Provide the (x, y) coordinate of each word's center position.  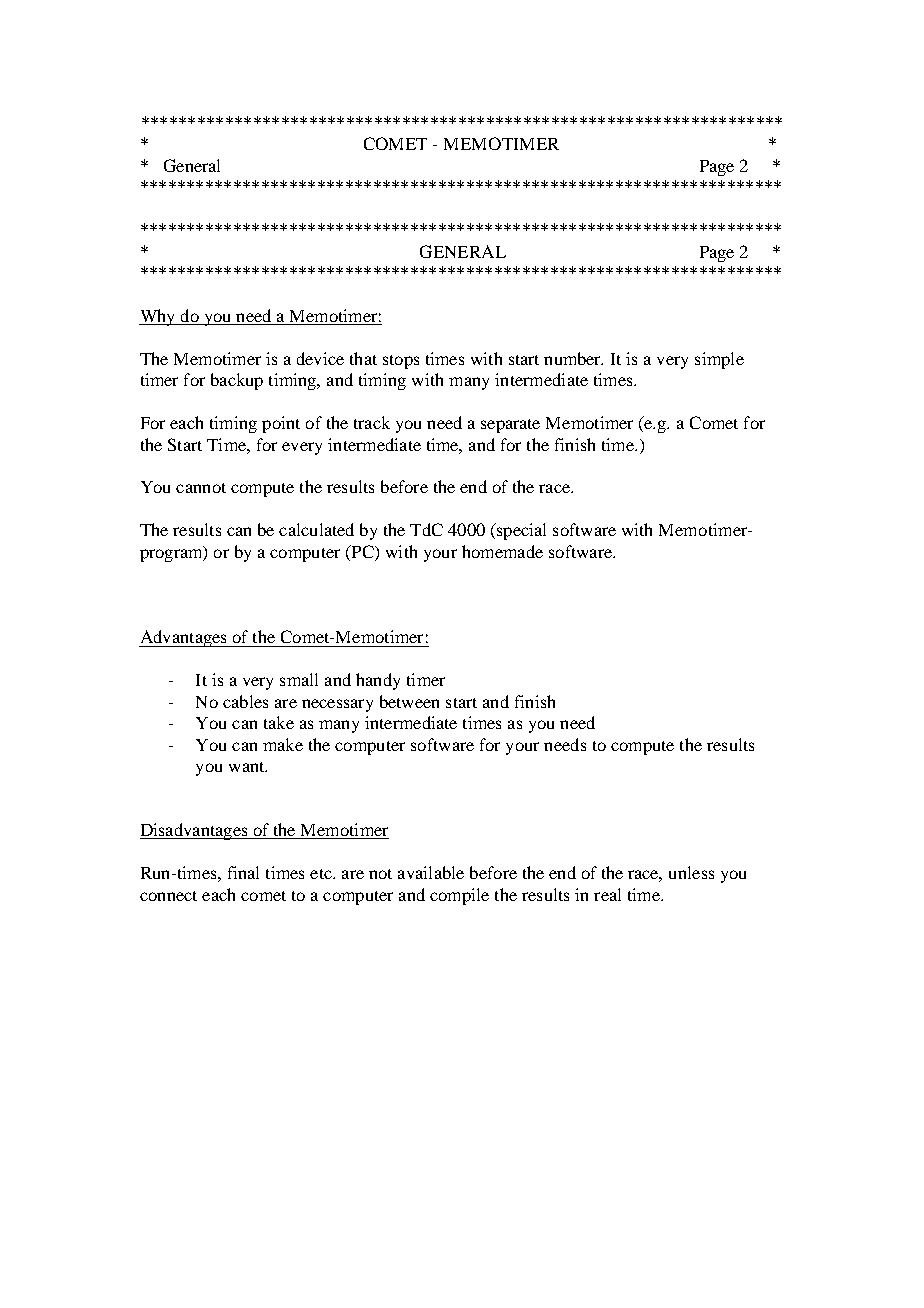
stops (401, 362)
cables (245, 701)
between (409, 701)
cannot (201, 488)
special (520, 531)
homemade (502, 551)
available (431, 872)
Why (158, 317)
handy (378, 681)
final (243, 872)
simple (719, 360)
